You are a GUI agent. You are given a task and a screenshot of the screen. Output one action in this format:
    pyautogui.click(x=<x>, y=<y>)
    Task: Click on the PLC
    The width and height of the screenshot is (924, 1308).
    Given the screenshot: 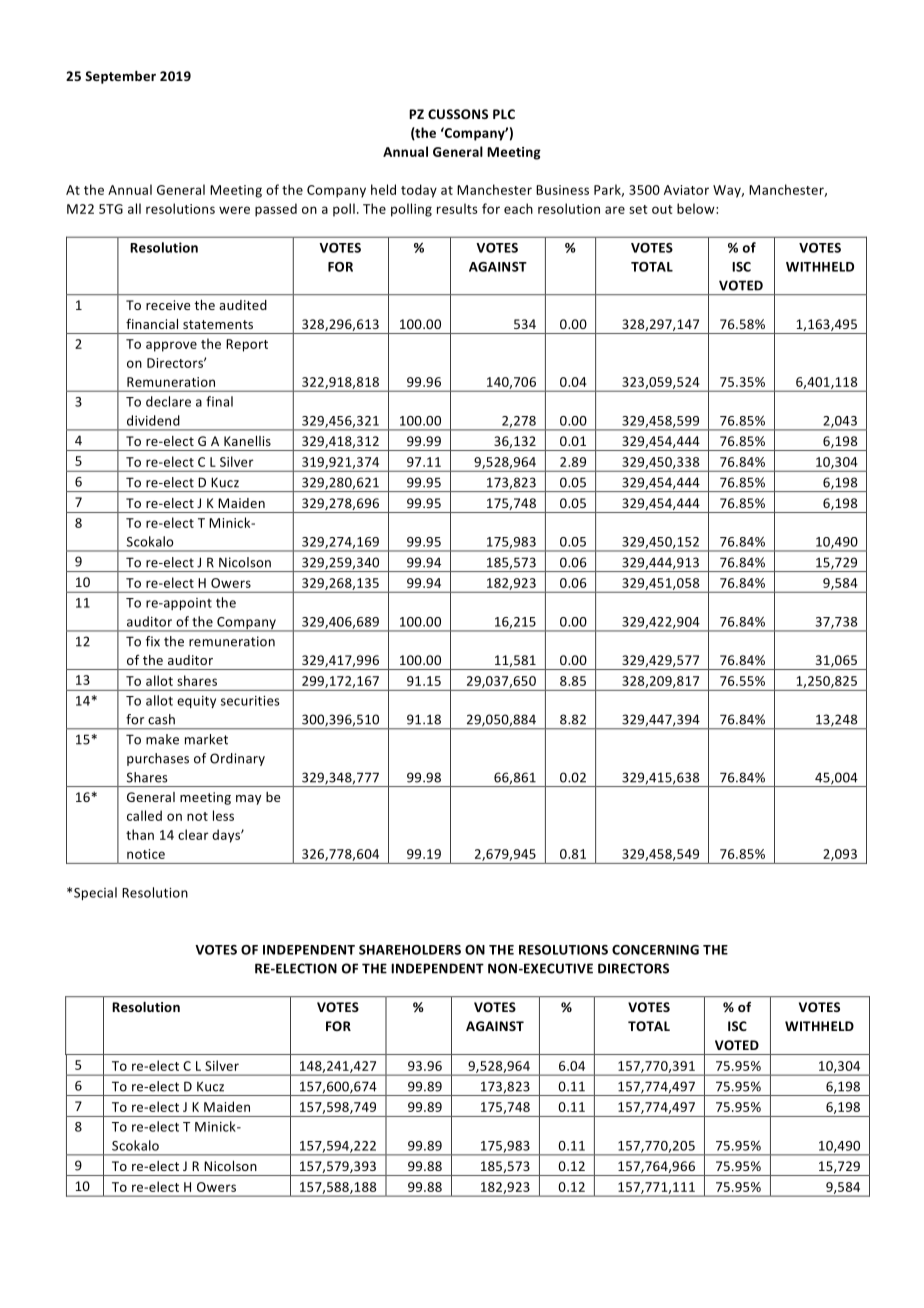 What is the action you would take?
    pyautogui.click(x=504, y=114)
